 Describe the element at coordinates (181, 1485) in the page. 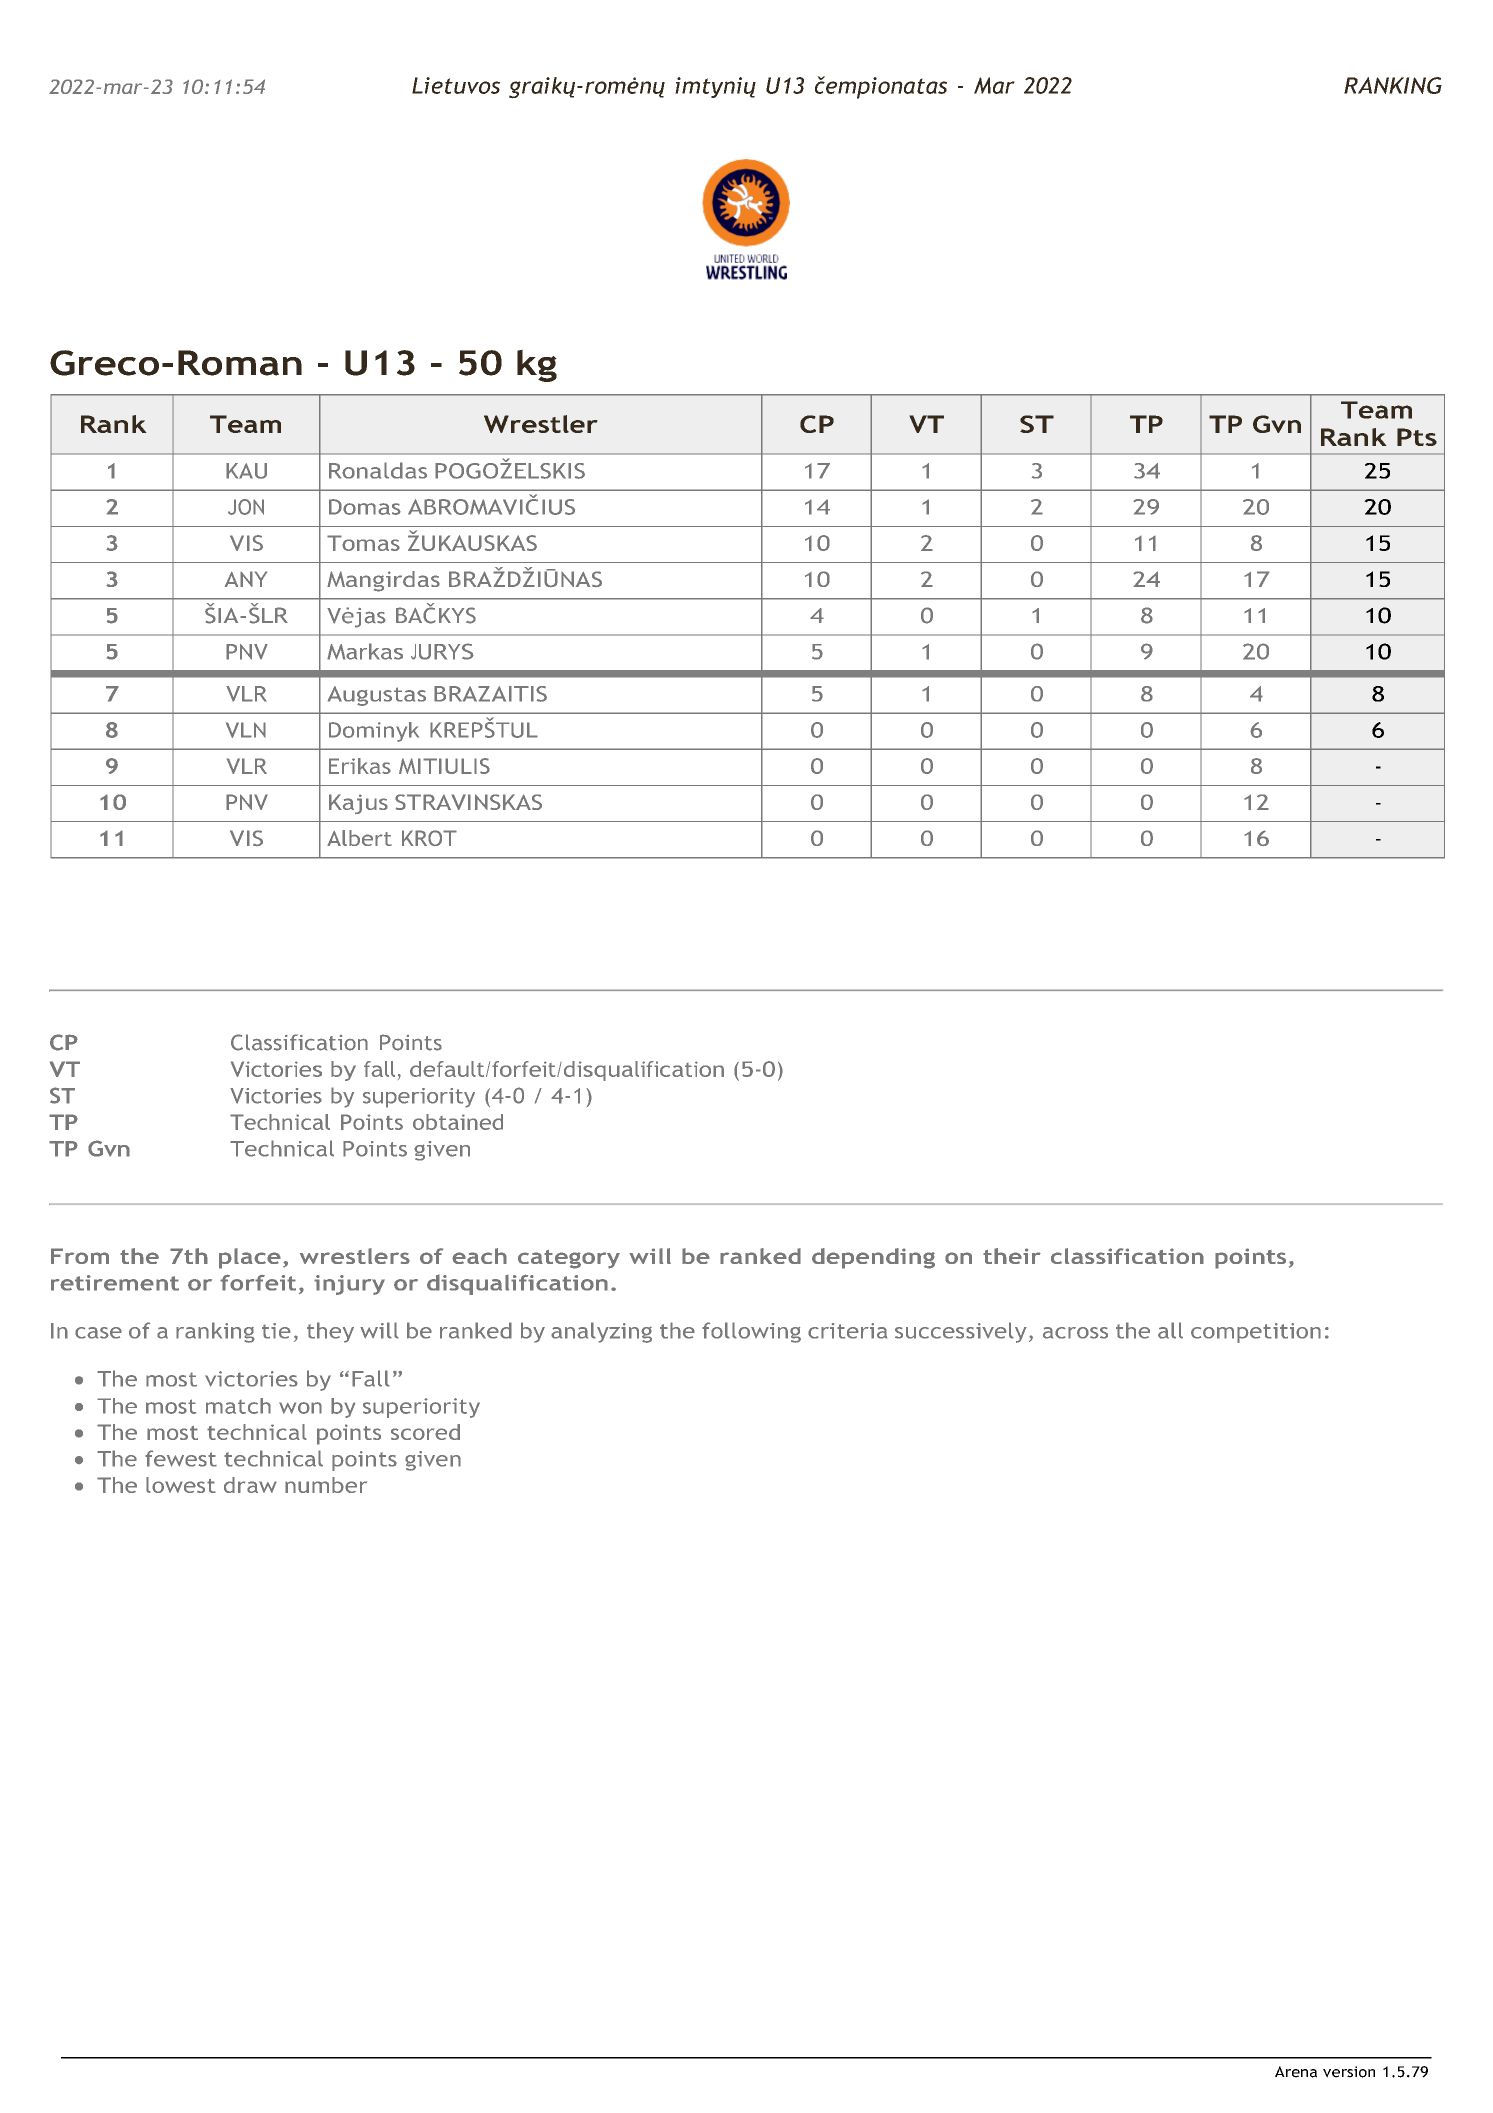

I see `lowest` at that location.
